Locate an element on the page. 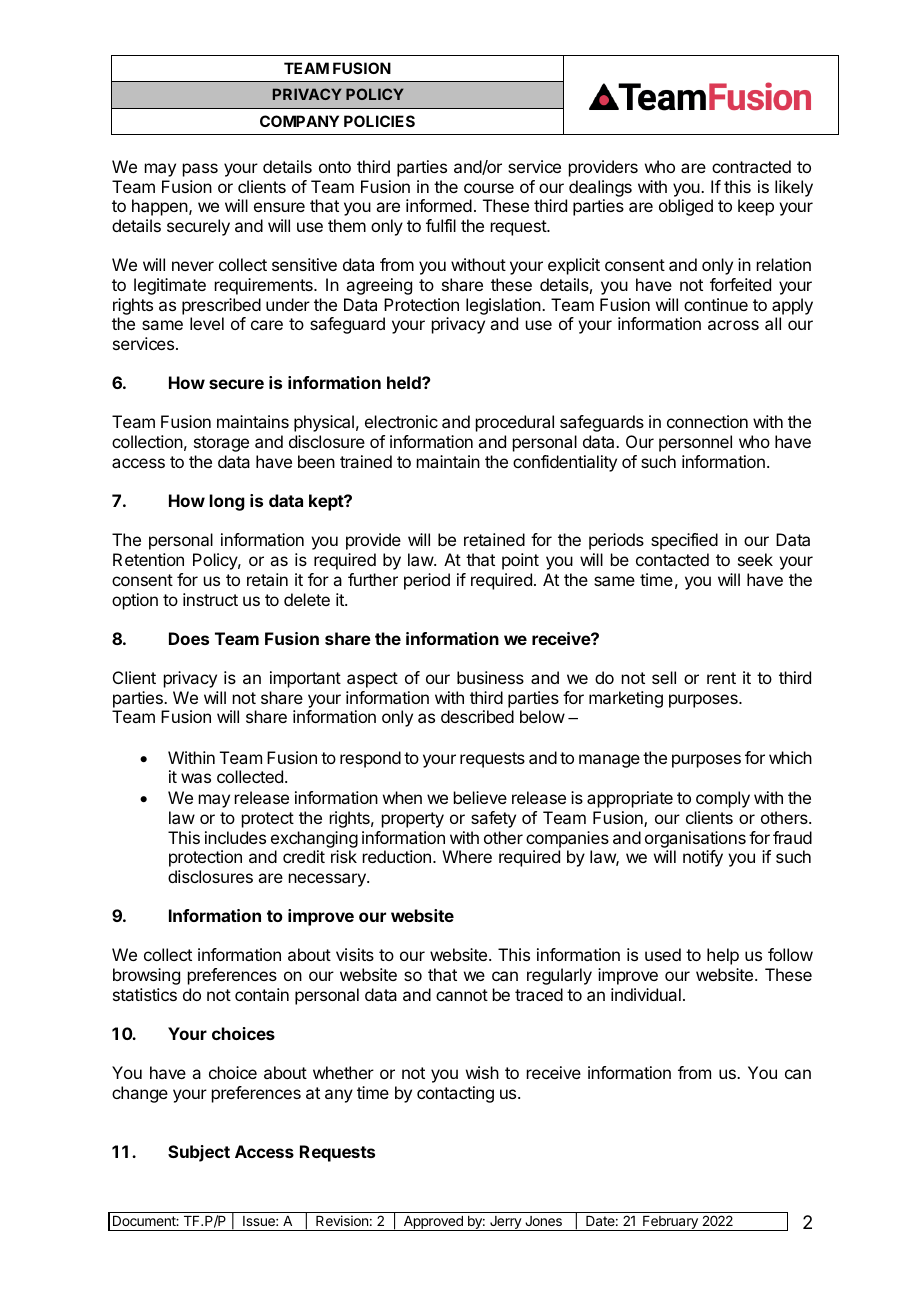 This document has height=1308, width=924. course is located at coordinates (489, 188).
